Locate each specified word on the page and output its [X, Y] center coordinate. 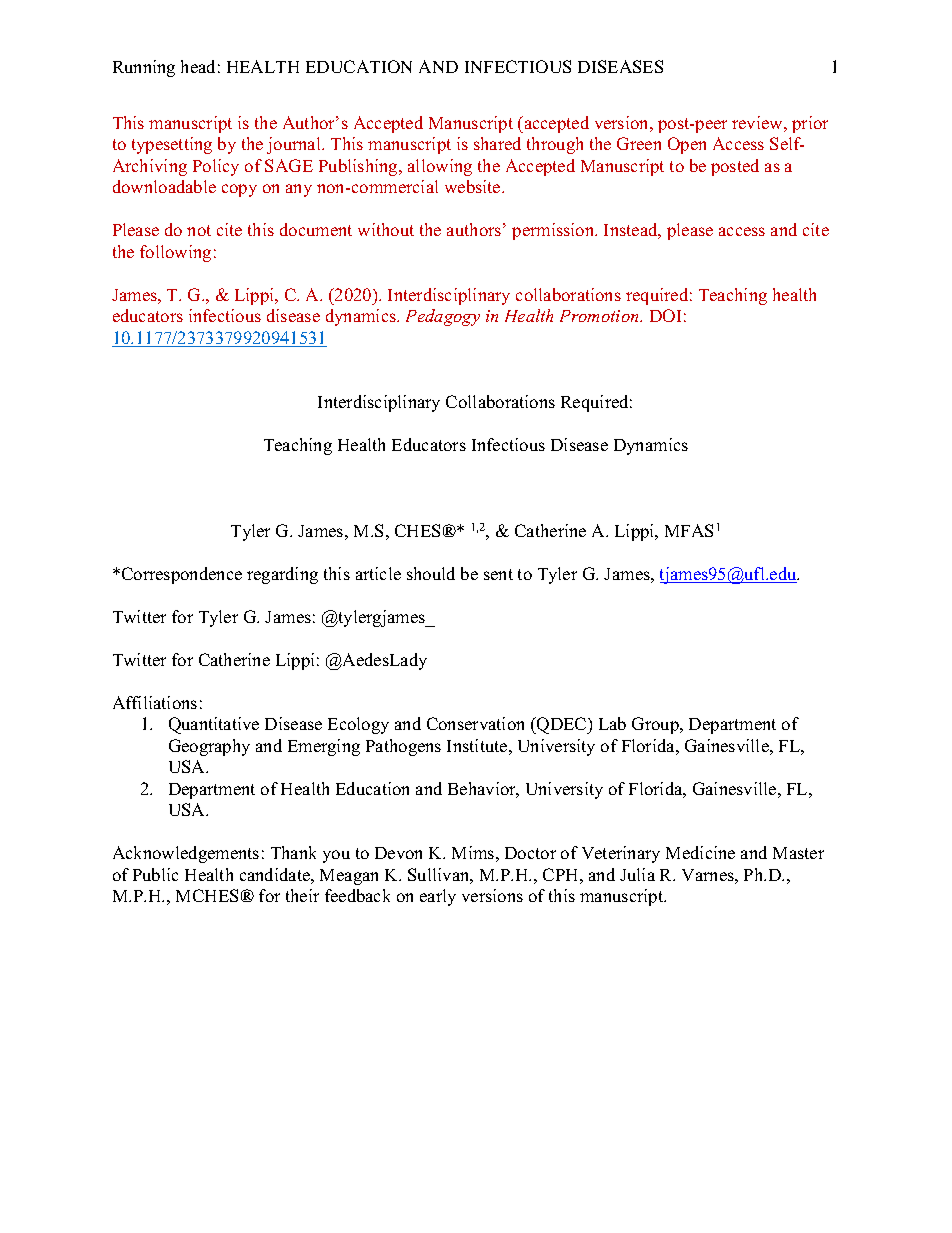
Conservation [475, 723]
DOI [665, 315]
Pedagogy [443, 317]
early [438, 897]
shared [497, 143]
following [175, 253]
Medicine [700, 852]
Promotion [600, 316]
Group [656, 725]
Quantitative [214, 725]
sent [498, 574]
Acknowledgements [186, 854]
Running [144, 68]
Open [687, 145]
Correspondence [182, 575]
